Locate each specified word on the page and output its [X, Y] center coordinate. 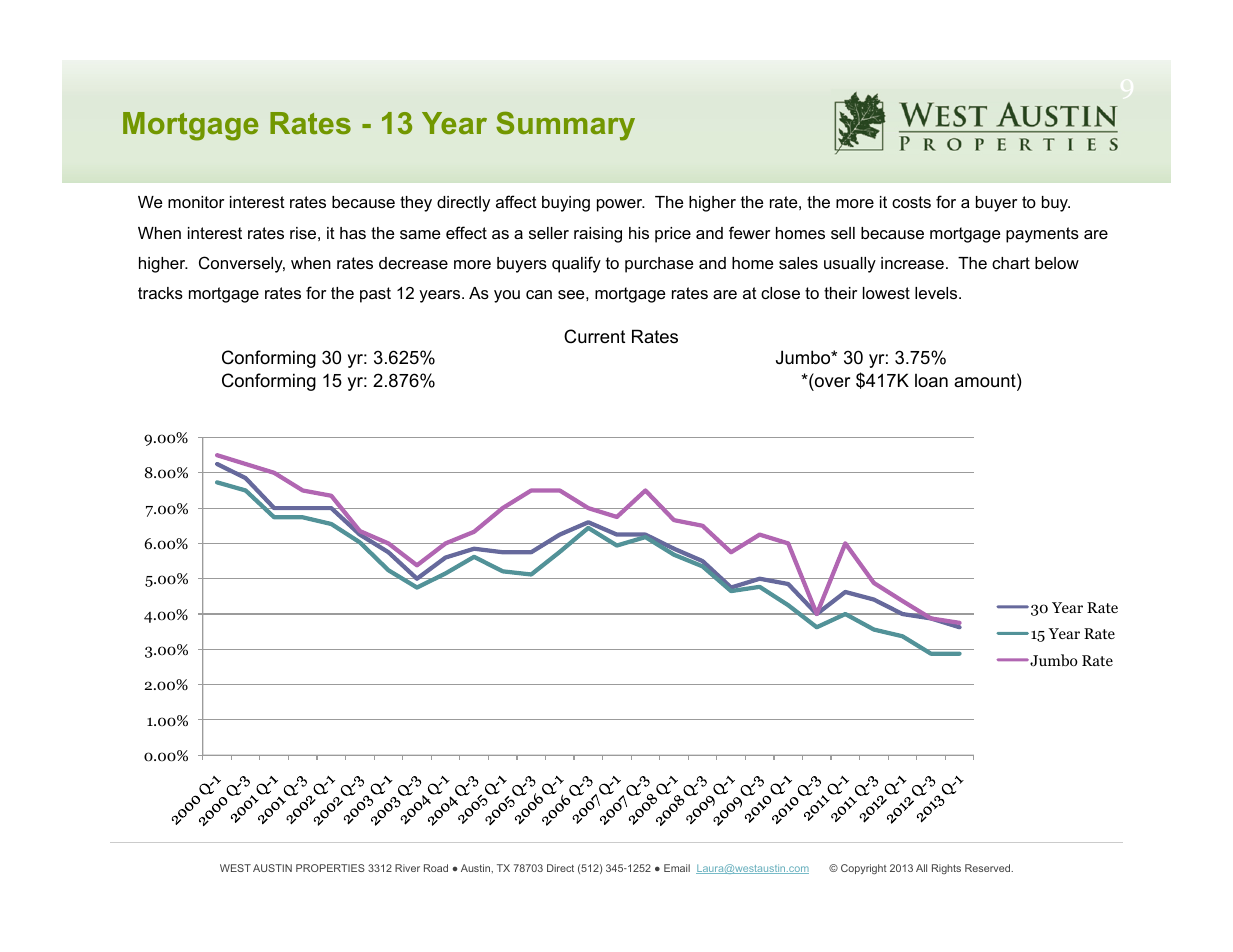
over [832, 382]
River [407, 868]
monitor [196, 202]
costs [911, 202]
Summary [565, 126]
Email [677, 868]
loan [931, 380]
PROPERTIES [330, 868]
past [375, 295]
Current [594, 336]
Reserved [988, 868]
